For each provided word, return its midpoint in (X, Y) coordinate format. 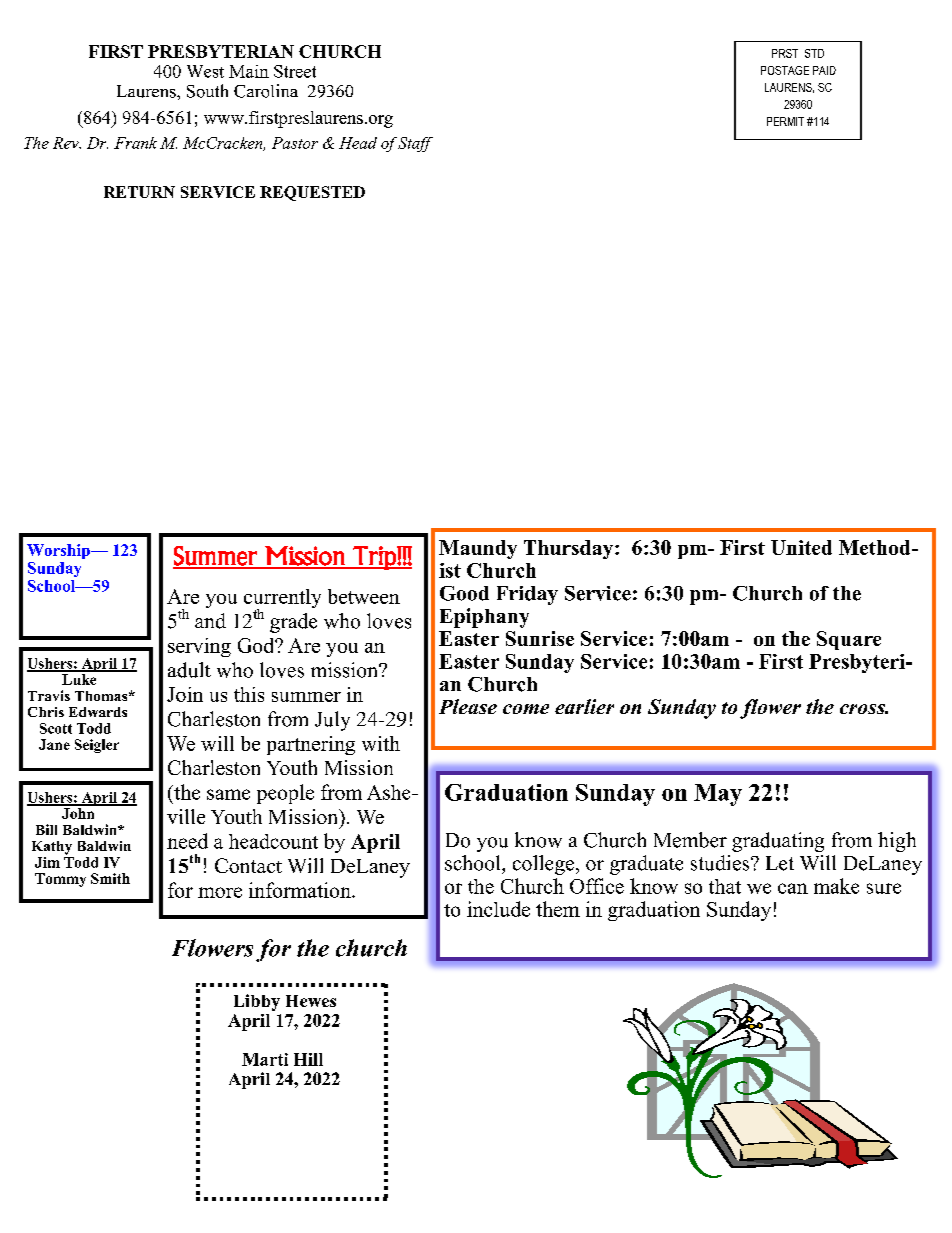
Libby (257, 1002)
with (381, 743)
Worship (59, 551)
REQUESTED (312, 193)
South (207, 91)
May (718, 795)
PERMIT (785, 121)
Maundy (478, 549)
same (228, 794)
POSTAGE (785, 70)
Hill (308, 1059)
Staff (415, 144)
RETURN (139, 192)
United (801, 547)
